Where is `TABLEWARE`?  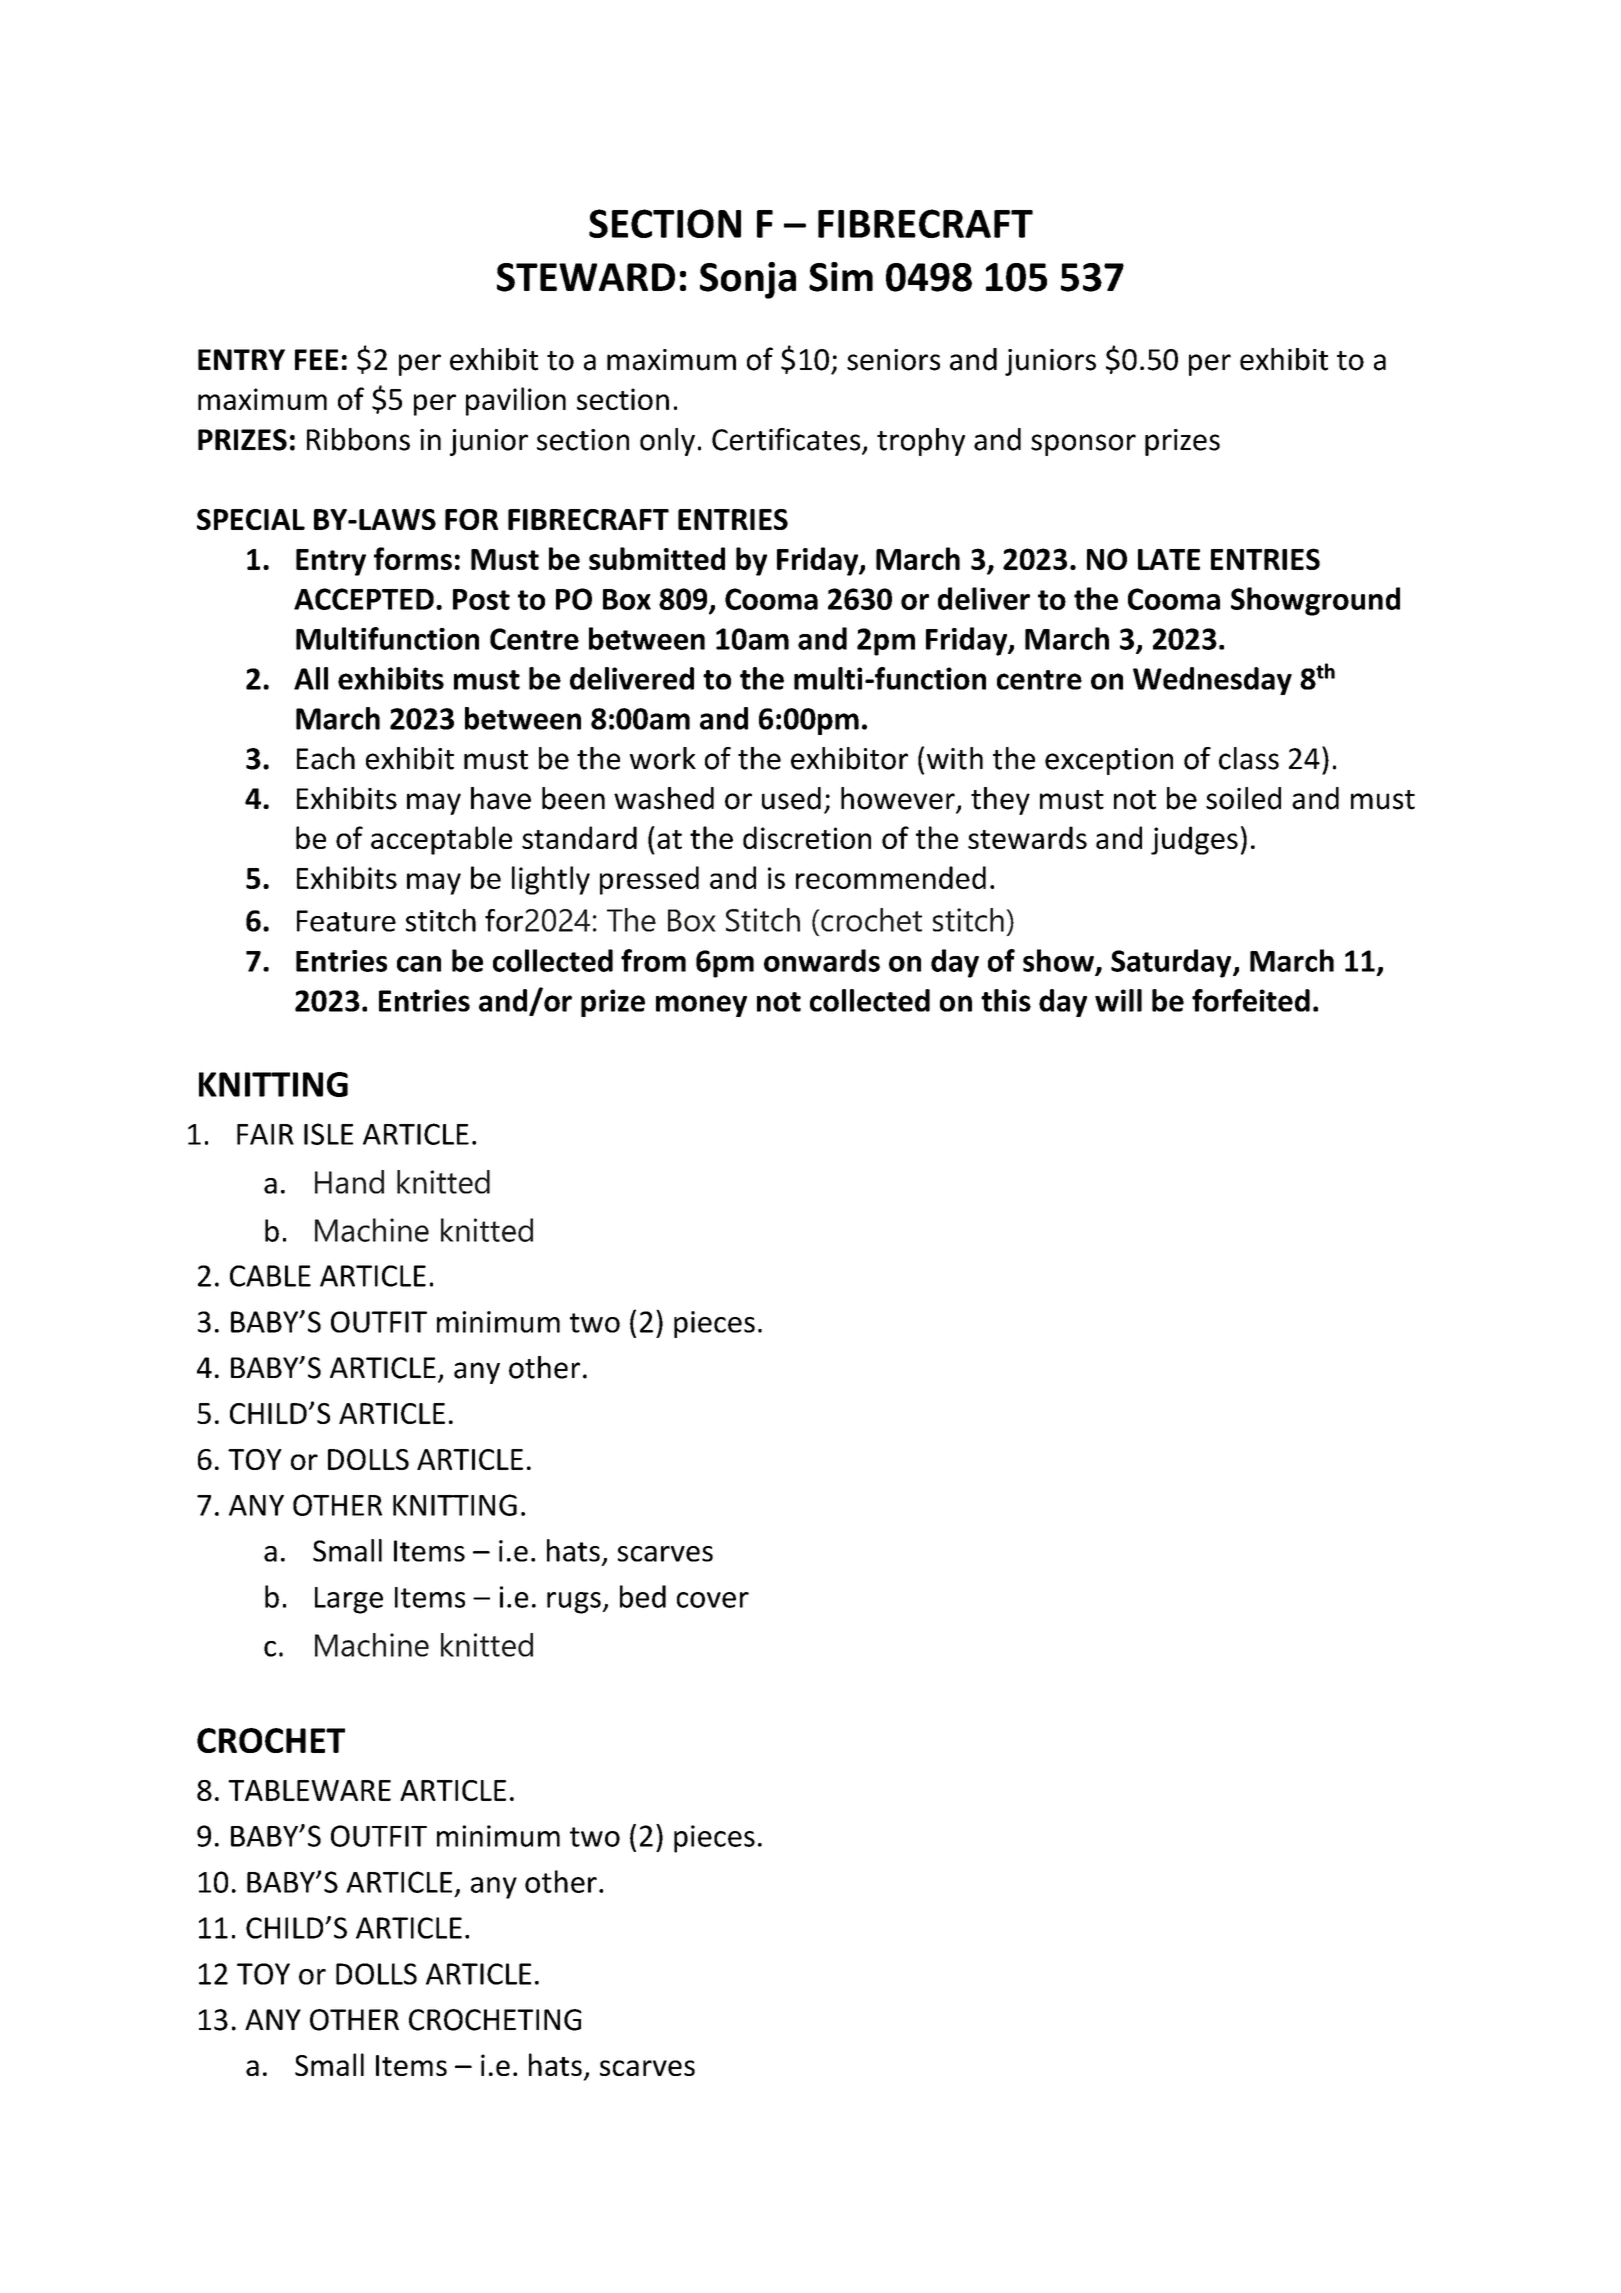
TABLEWARE is located at coordinates (309, 1790).
